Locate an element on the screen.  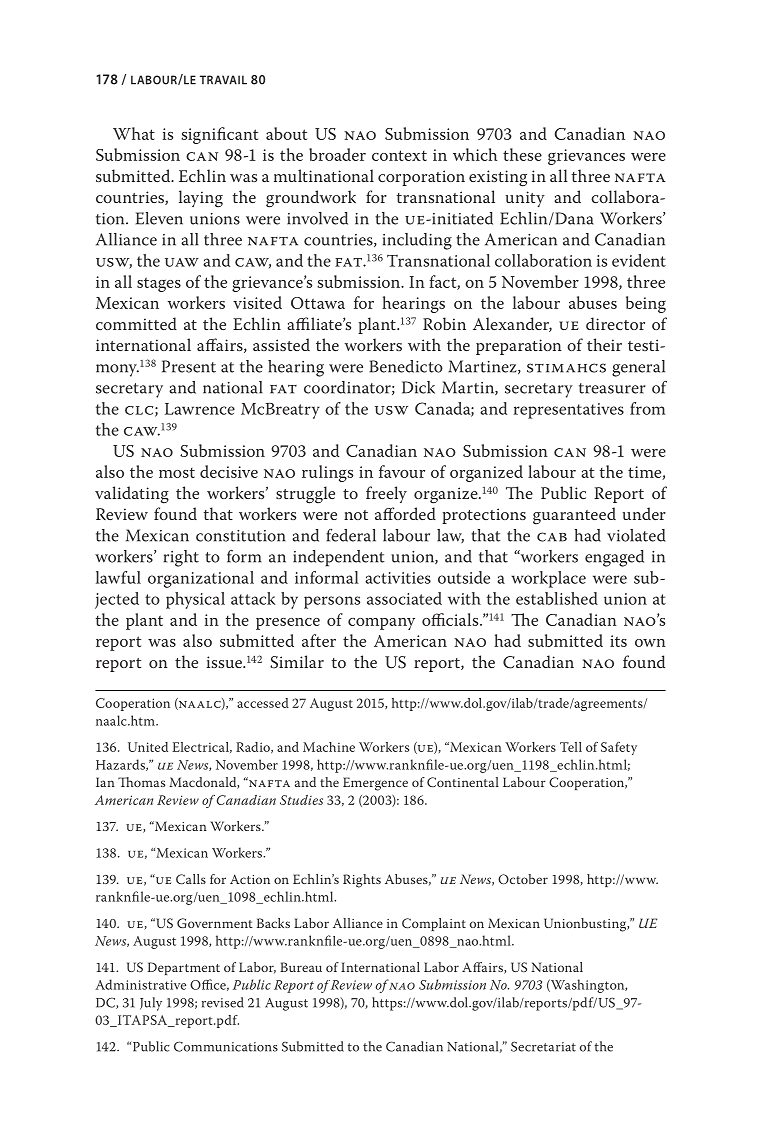
these is located at coordinates (522, 154).
